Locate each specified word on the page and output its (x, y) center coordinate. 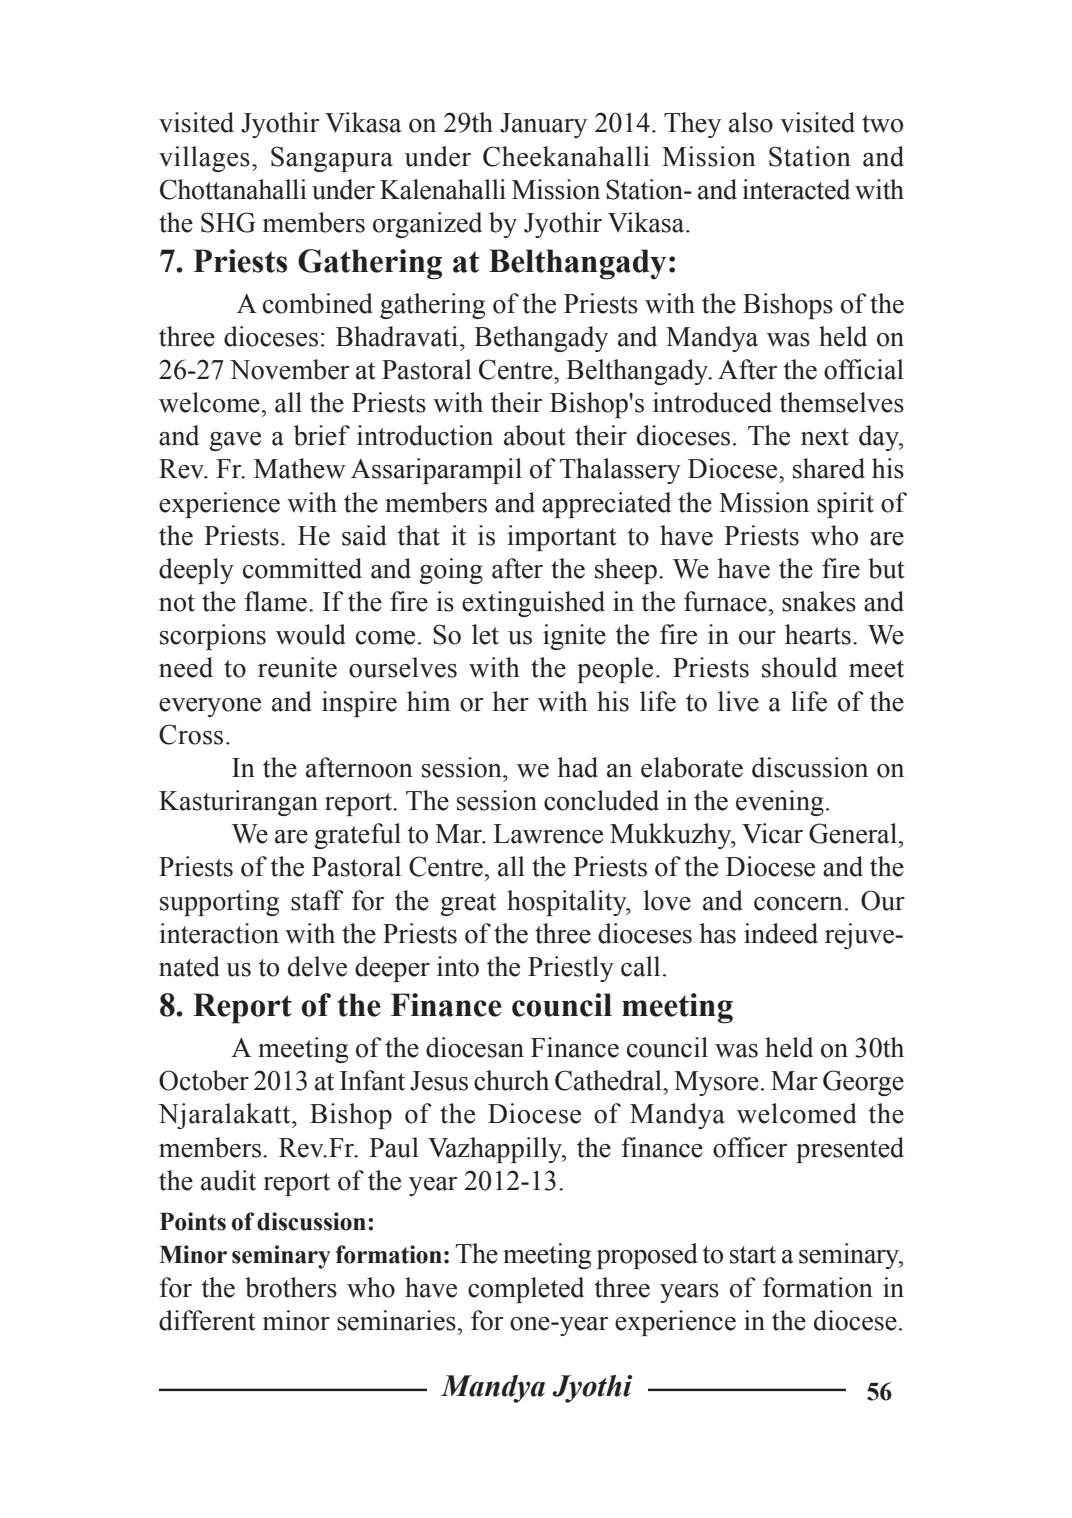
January (543, 125)
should (799, 667)
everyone (210, 707)
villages (204, 159)
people (615, 670)
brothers (291, 1287)
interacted (796, 189)
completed (526, 1290)
